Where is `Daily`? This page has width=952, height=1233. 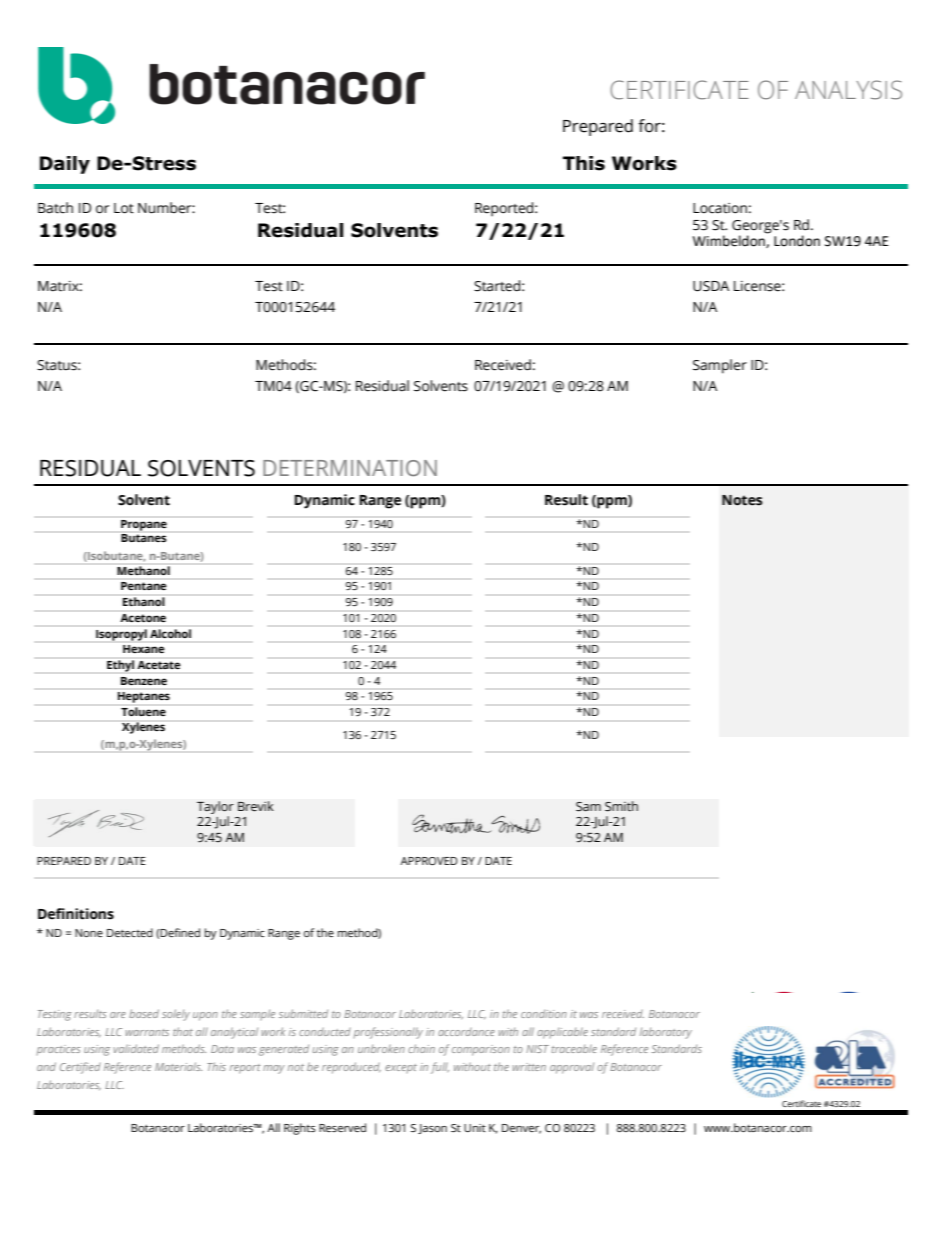 Daily is located at coordinates (65, 165).
